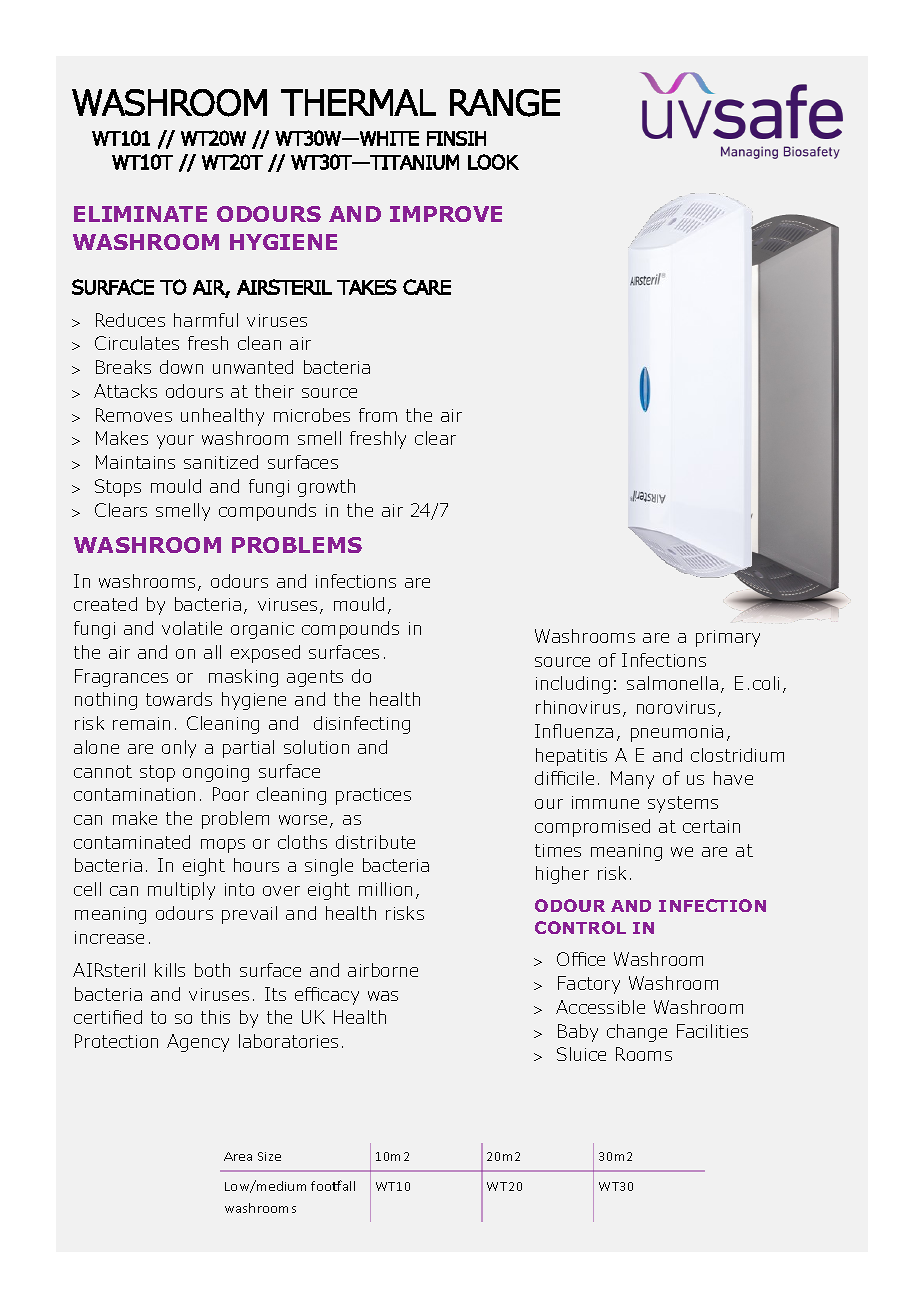  Describe the element at coordinates (672, 683) in the document. I see `salmonella` at that location.
